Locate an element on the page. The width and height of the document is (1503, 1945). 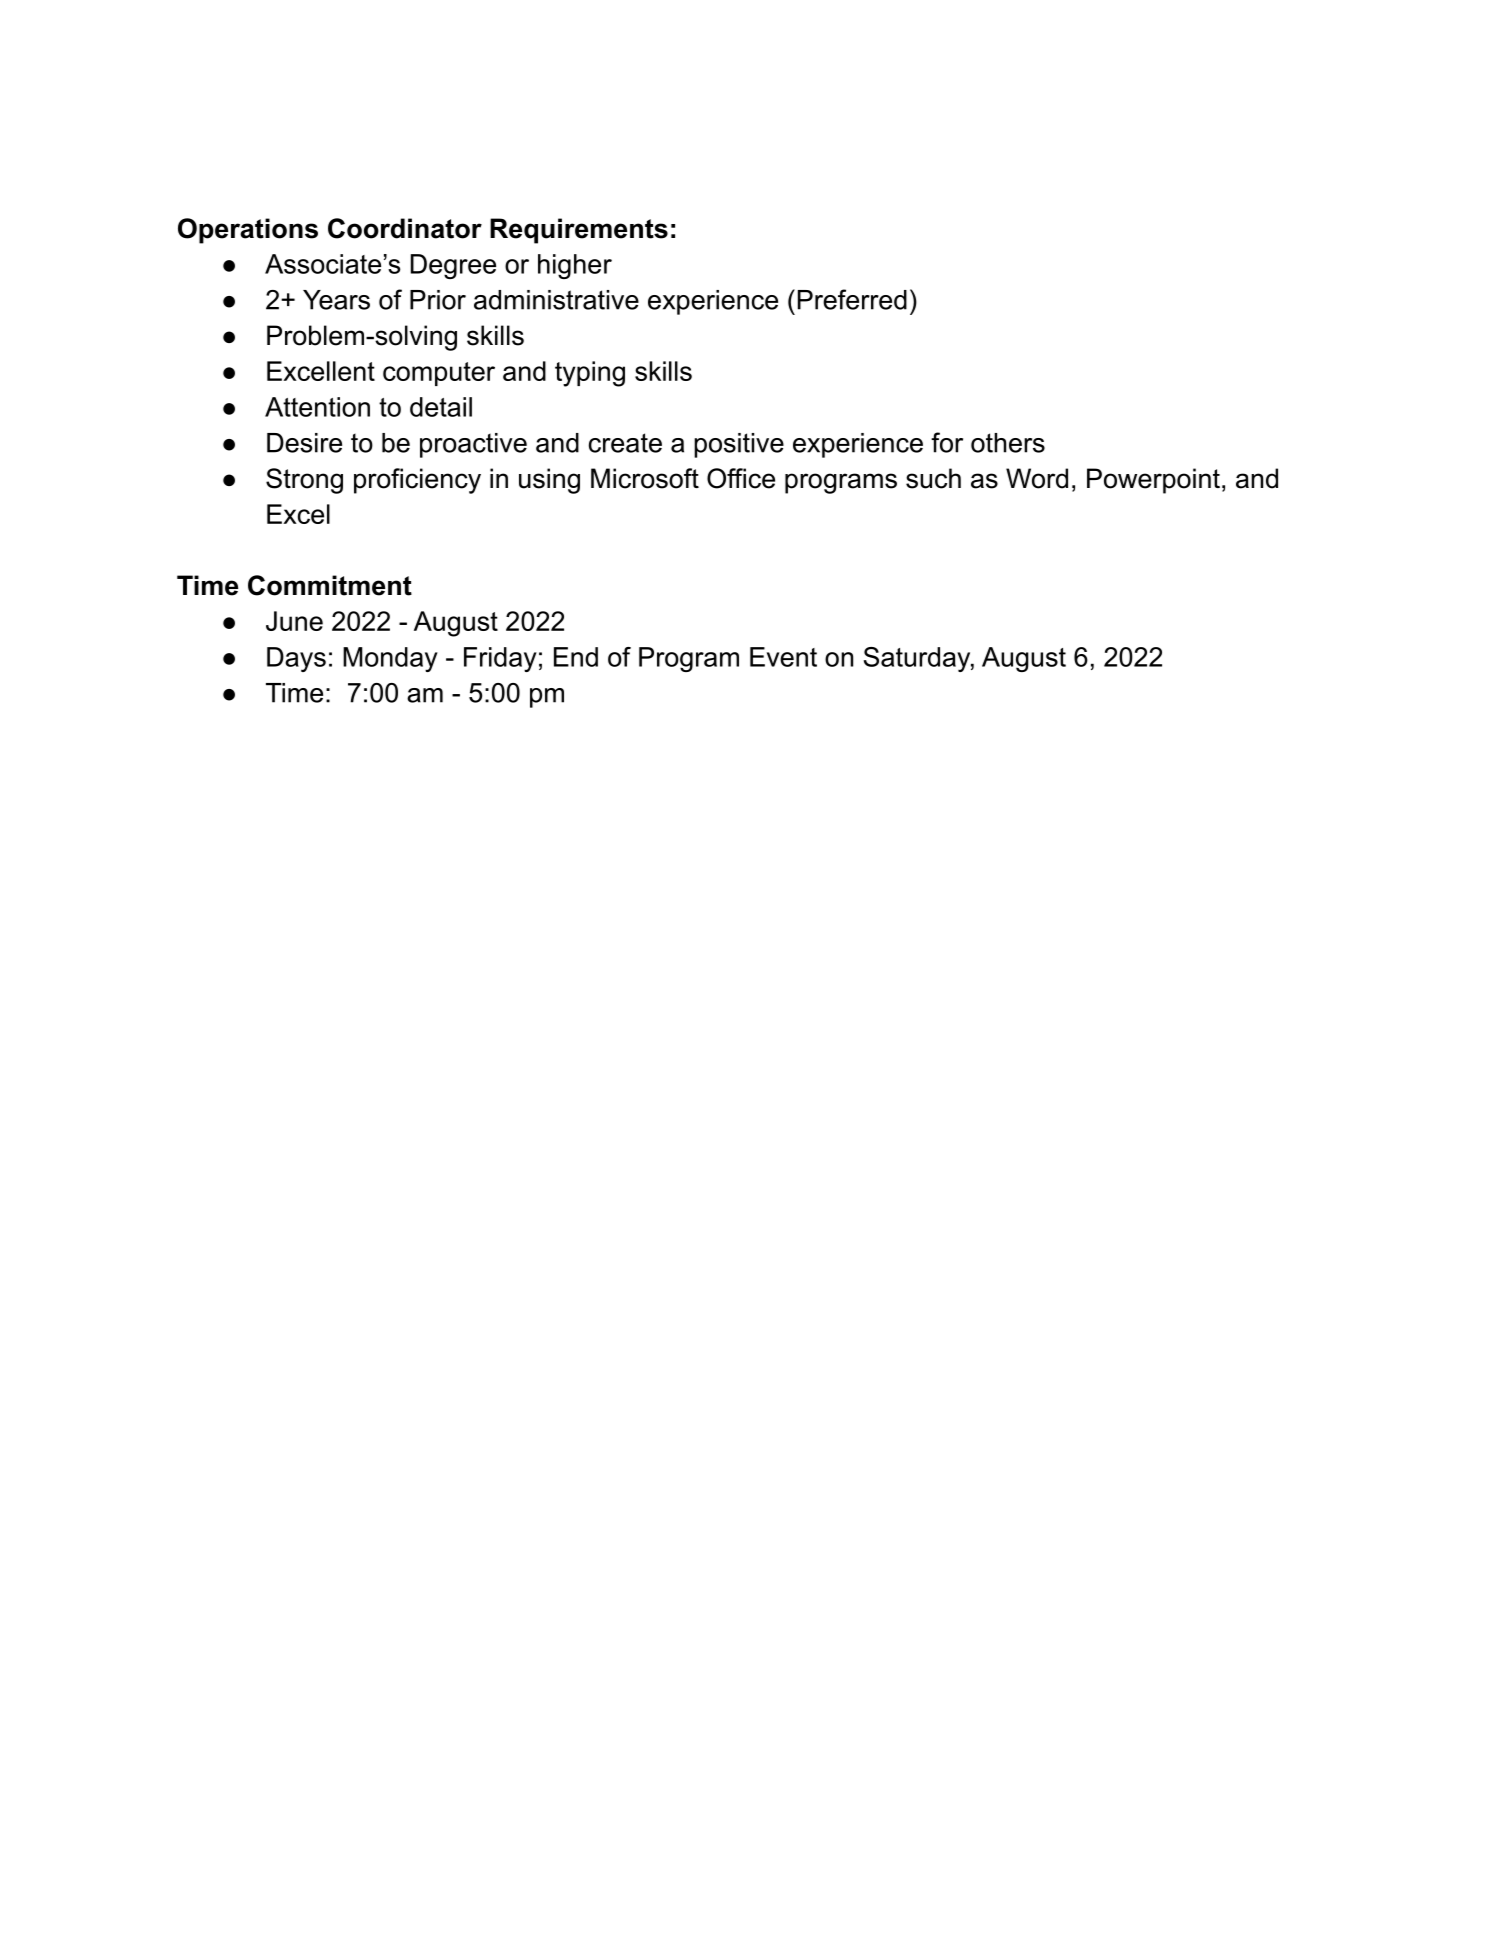
others is located at coordinates (1008, 443).
